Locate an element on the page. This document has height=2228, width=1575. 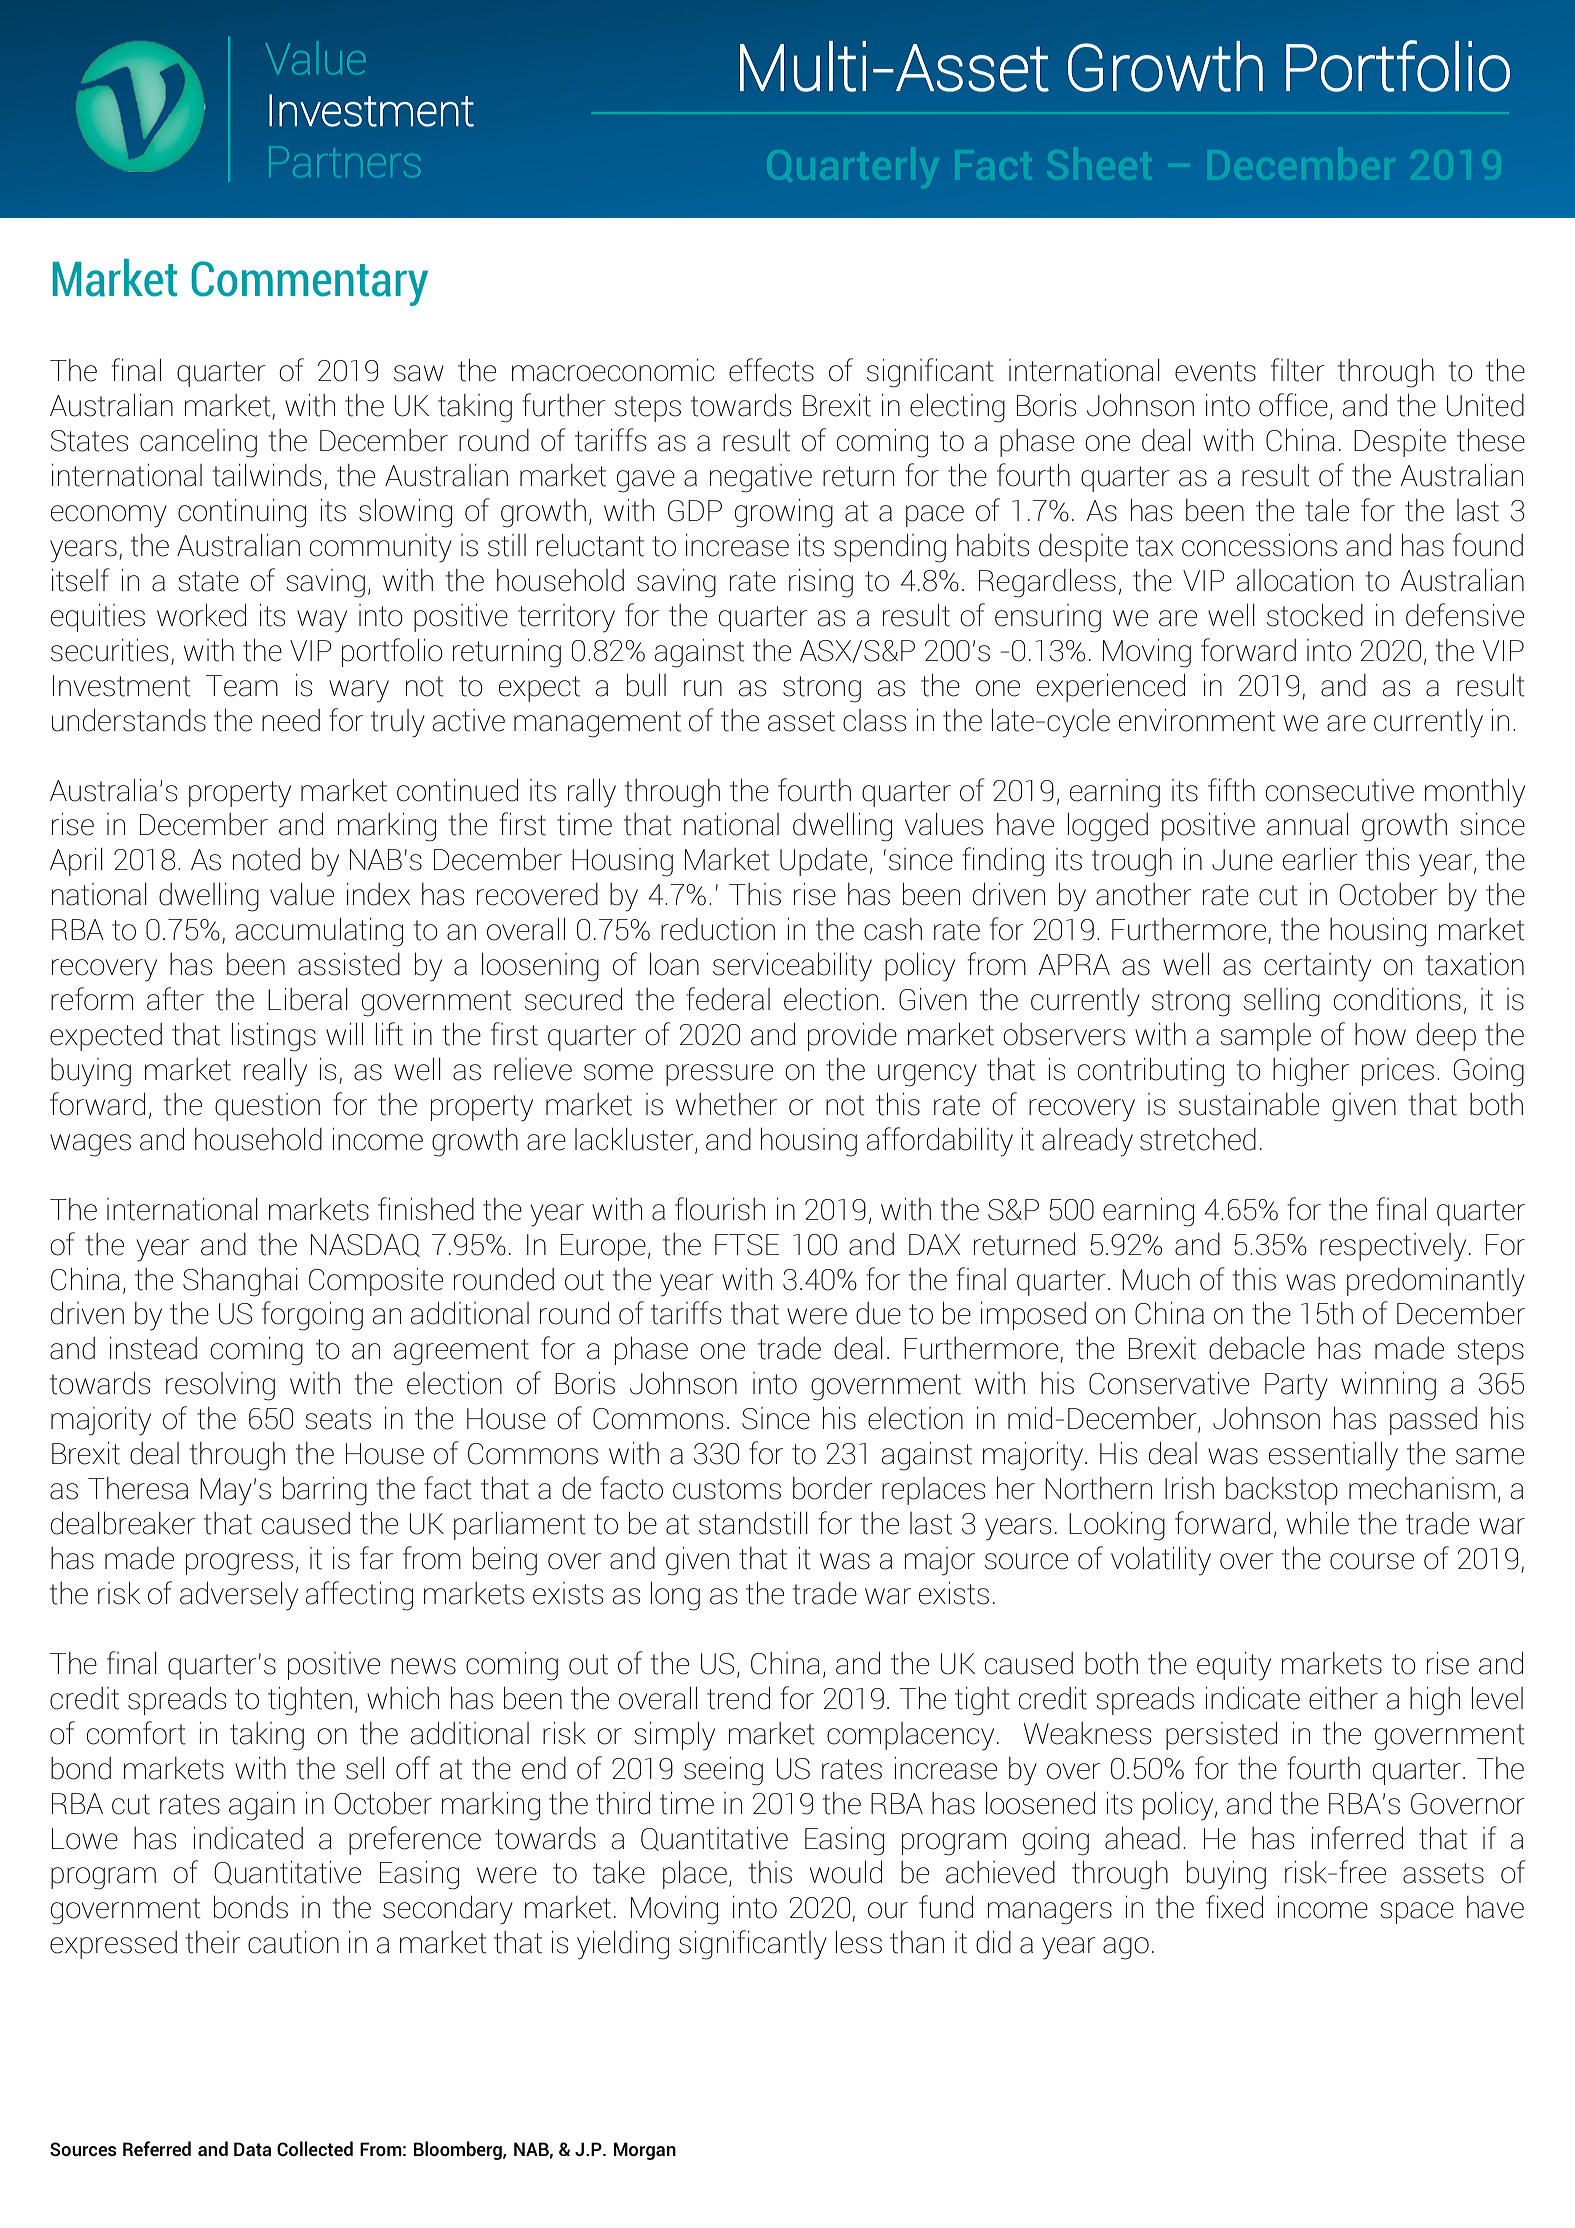
seeing is located at coordinates (723, 1771).
